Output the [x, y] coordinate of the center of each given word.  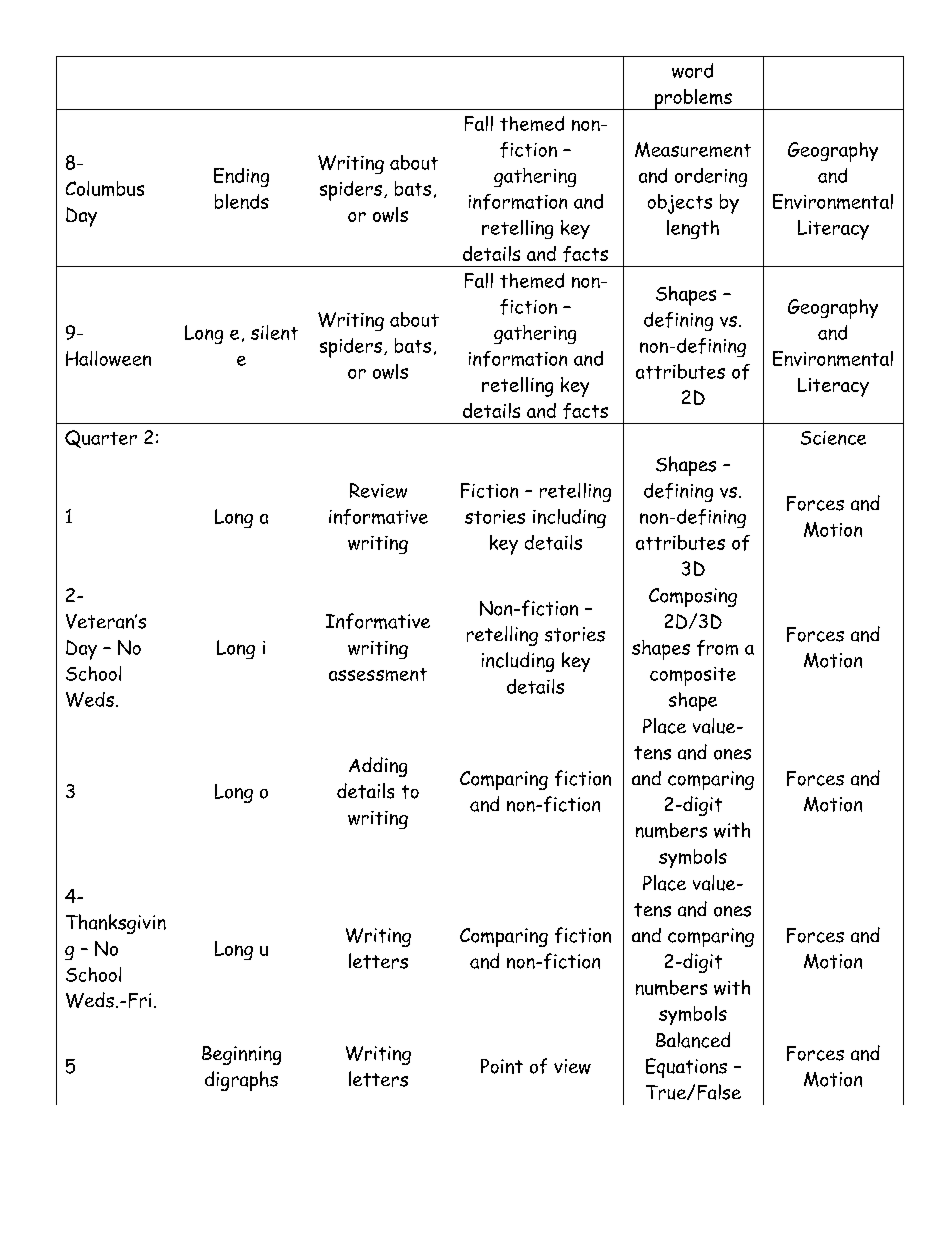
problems [693, 99]
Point [502, 1066]
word [692, 70]
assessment [378, 674]
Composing [693, 597]
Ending [241, 177]
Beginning [241, 1055]
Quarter [101, 439]
